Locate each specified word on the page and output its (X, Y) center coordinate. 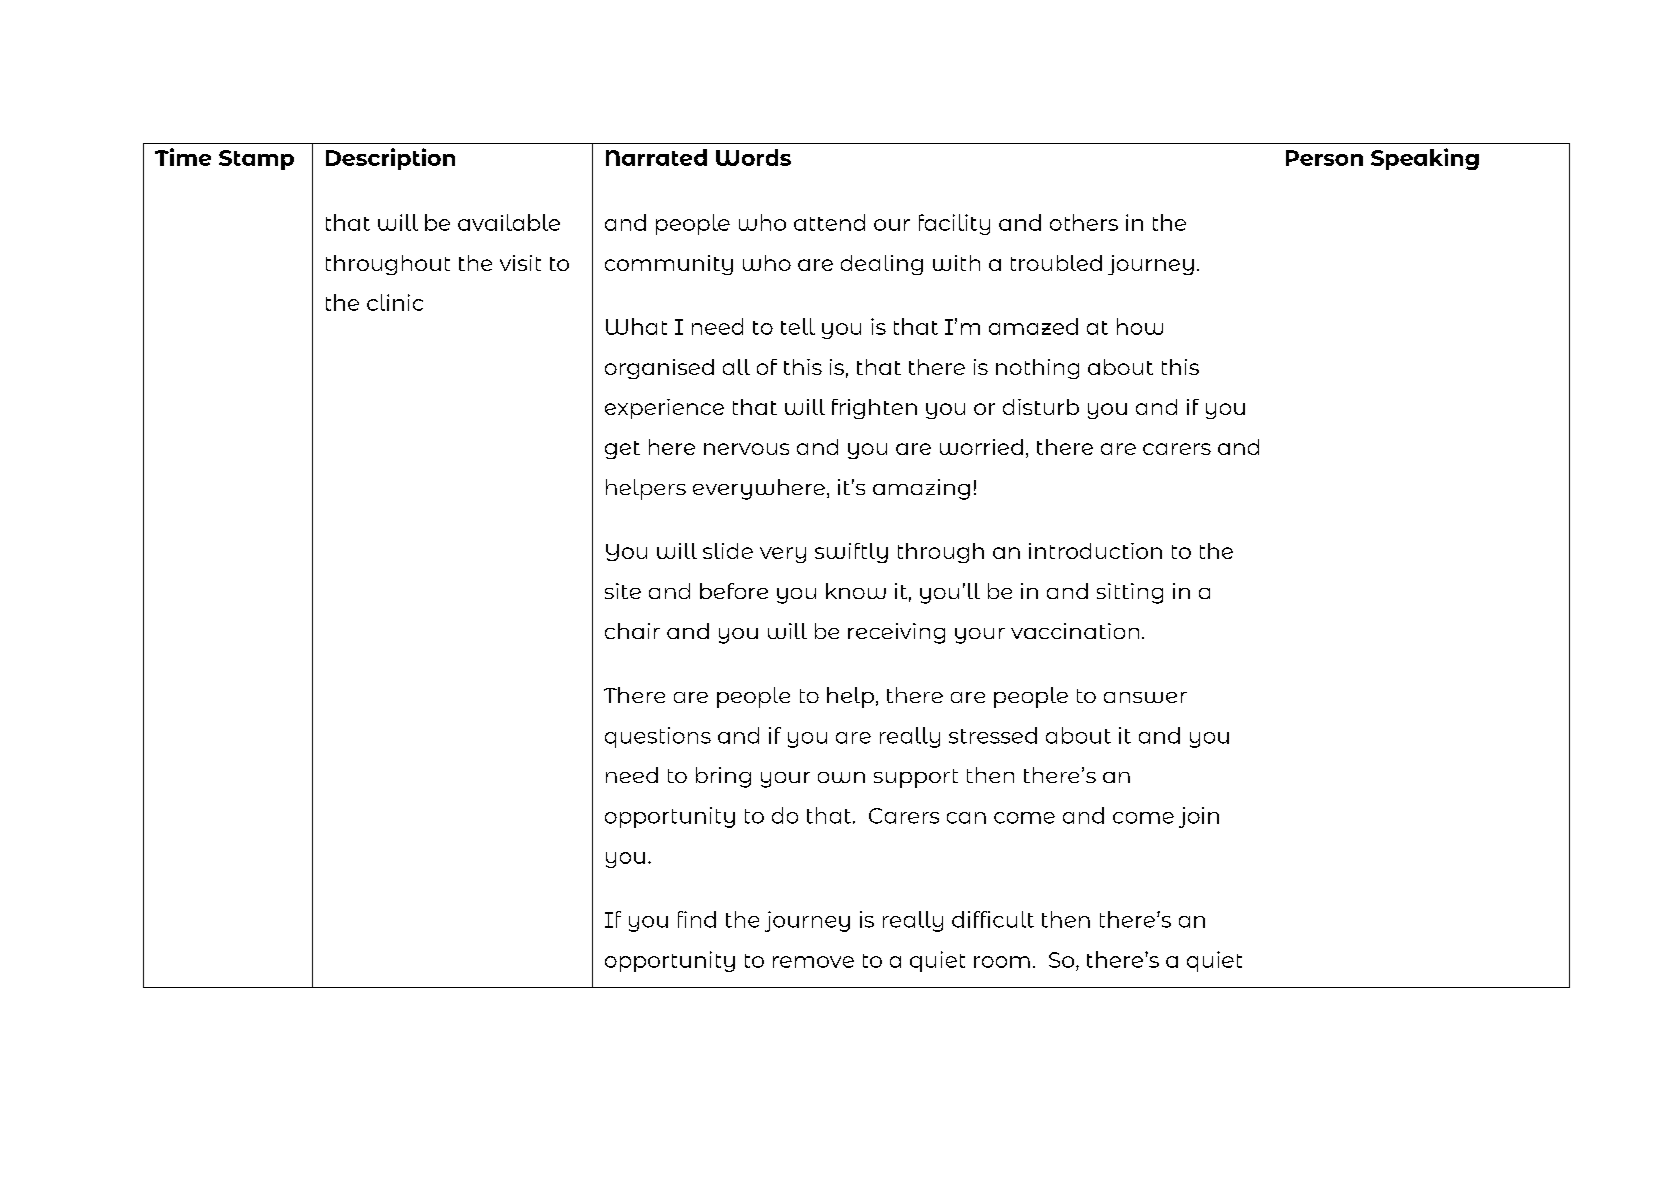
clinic (395, 302)
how (1140, 326)
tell (798, 326)
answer (1145, 697)
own (841, 777)
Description (390, 159)
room (1002, 962)
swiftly (851, 553)
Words (753, 157)
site (623, 591)
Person (1324, 158)
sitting (1130, 593)
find (697, 919)
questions (658, 737)
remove (813, 962)
